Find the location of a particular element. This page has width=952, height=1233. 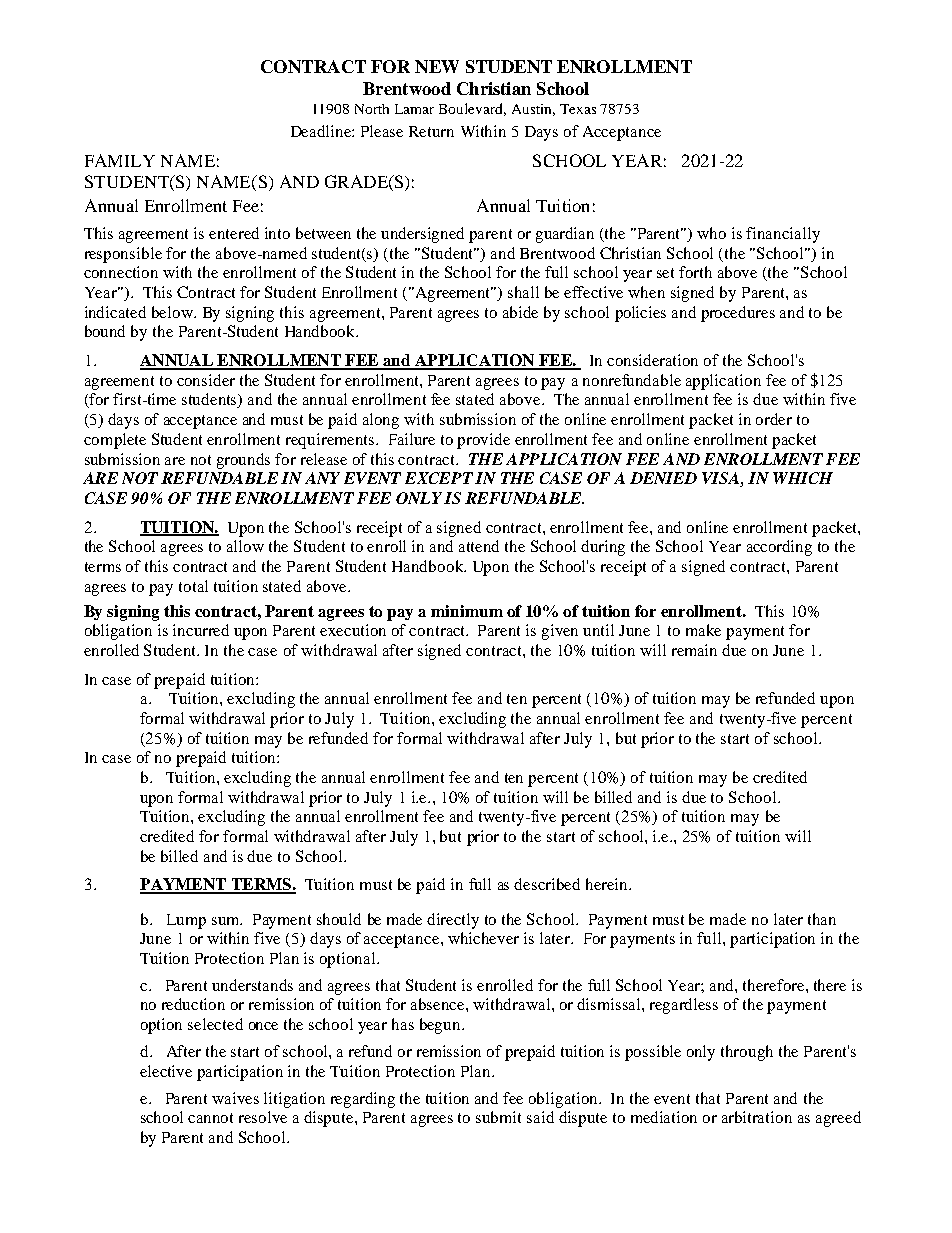

than is located at coordinates (822, 919).
